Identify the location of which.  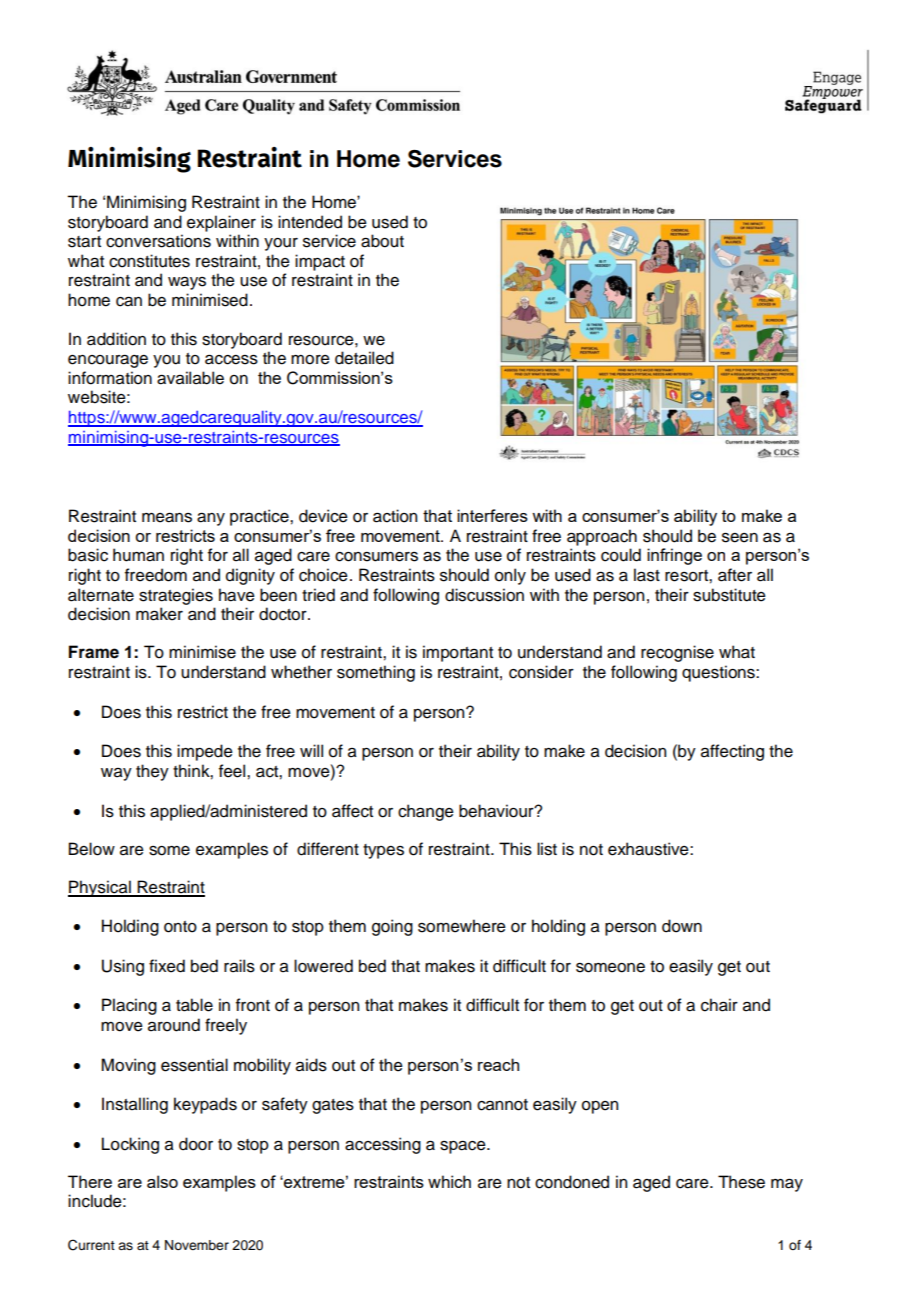
(449, 1181).
